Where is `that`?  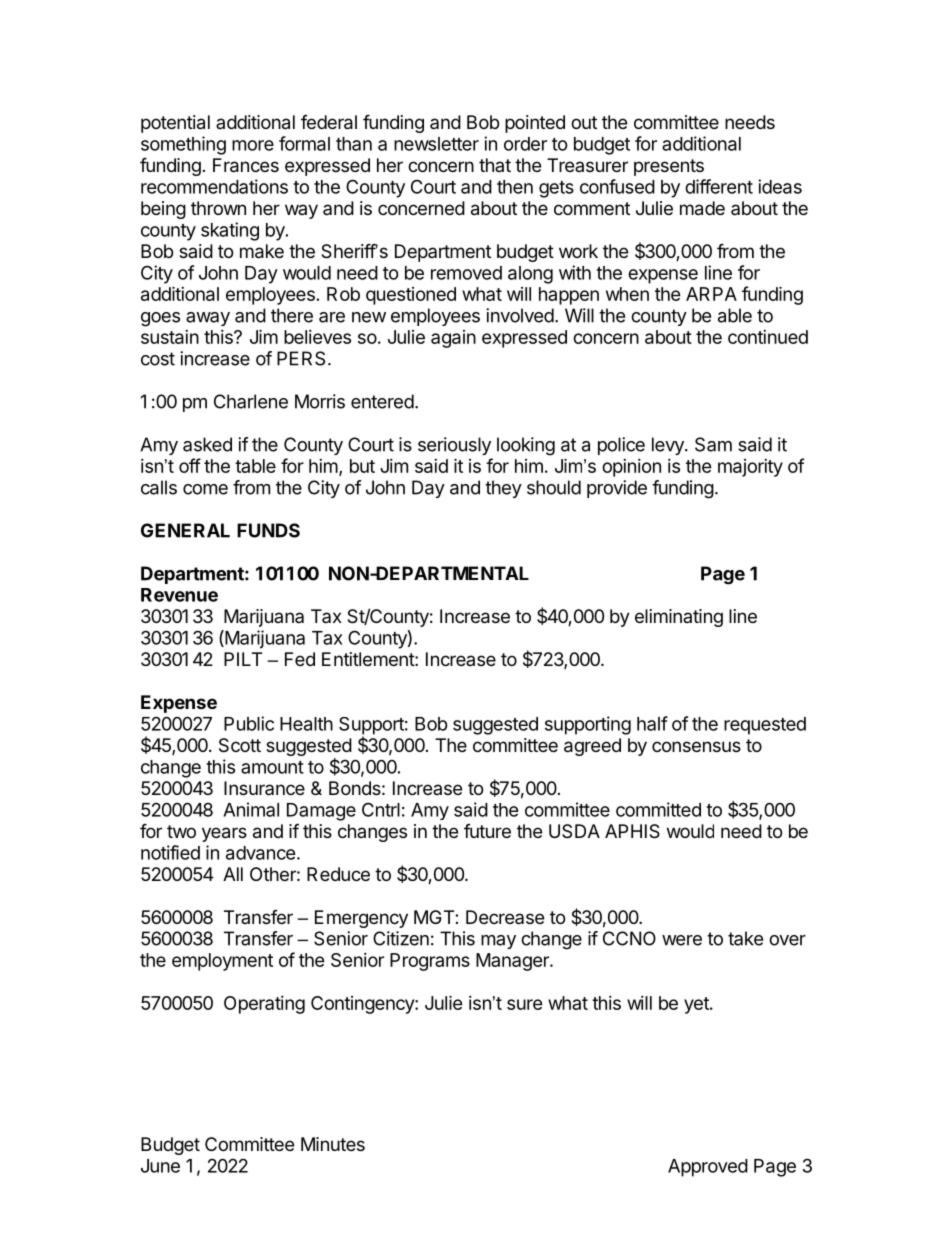 that is located at coordinates (495, 165).
